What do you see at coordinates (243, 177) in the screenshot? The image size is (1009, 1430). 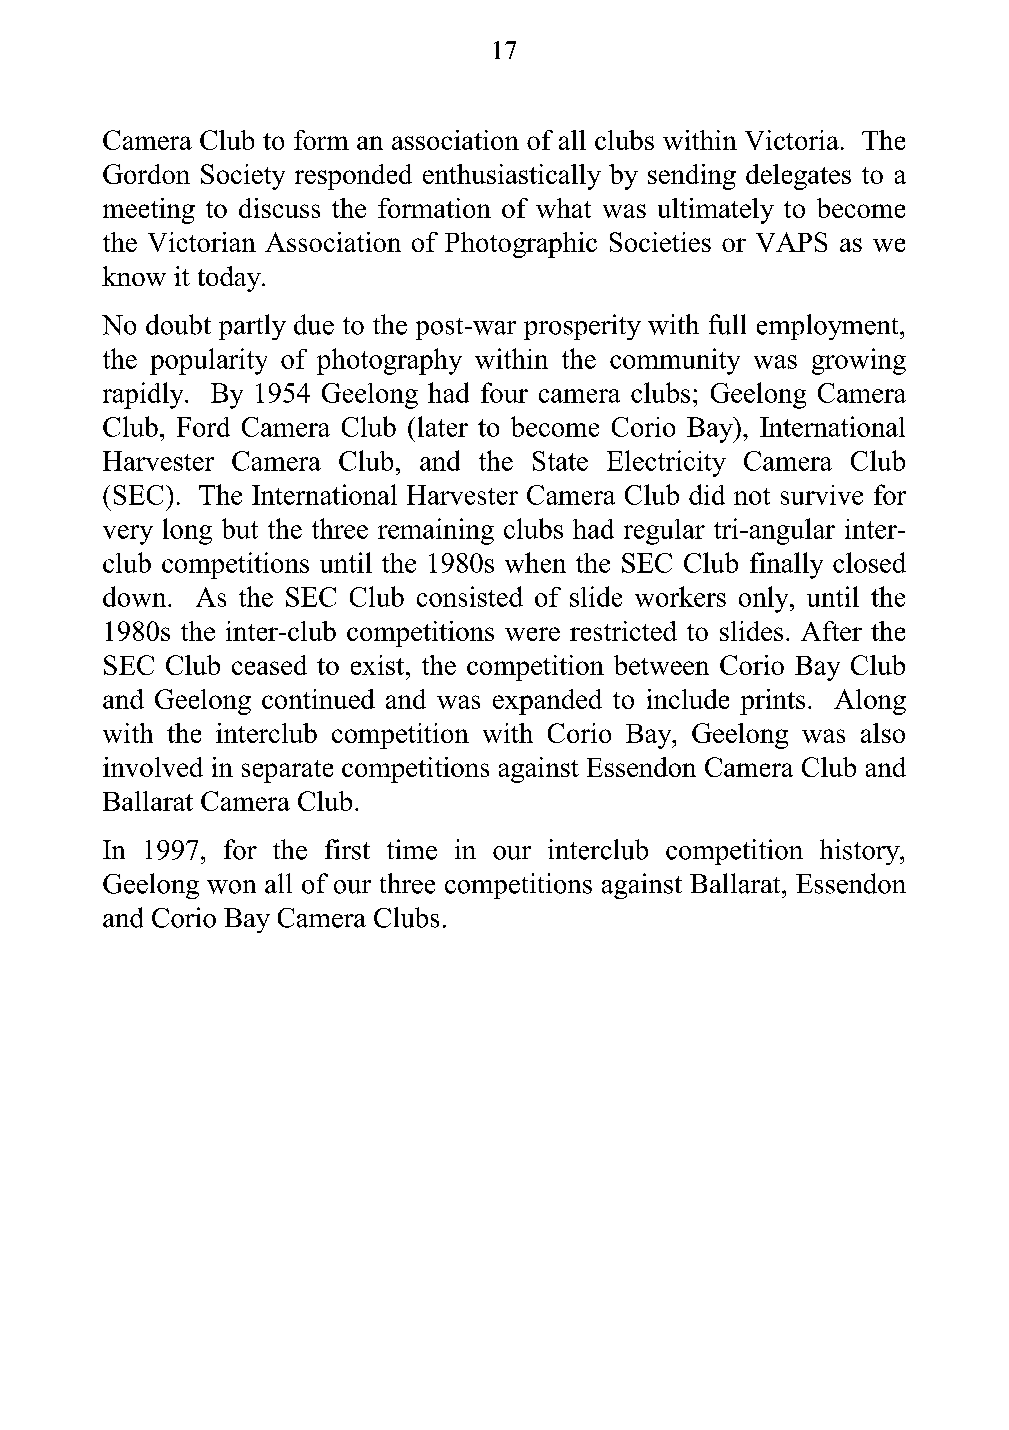 I see `Society` at bounding box center [243, 177].
